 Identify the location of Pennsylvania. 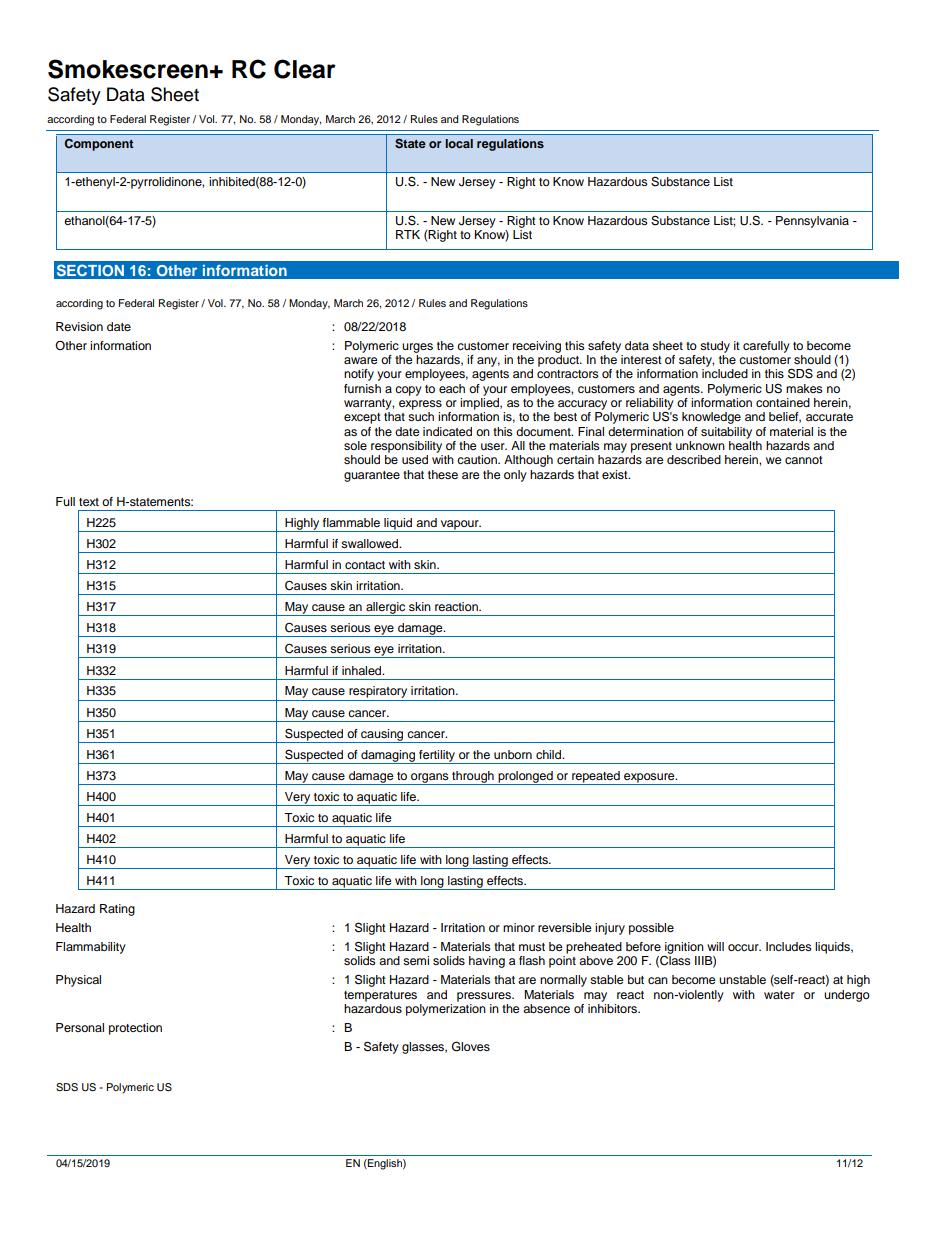
(812, 222).
